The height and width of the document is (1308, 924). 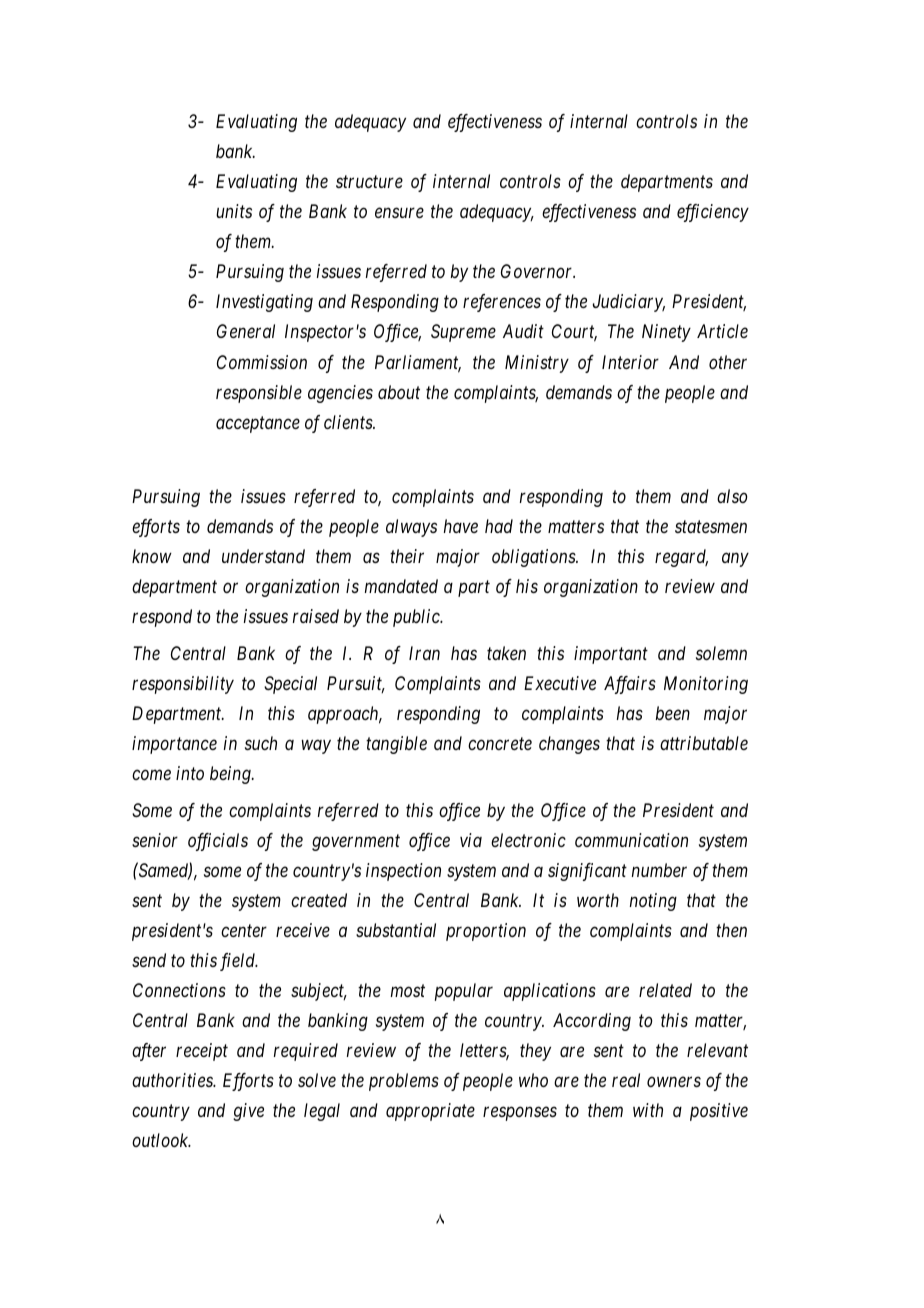 I want to click on Affairs, so click(x=630, y=685).
